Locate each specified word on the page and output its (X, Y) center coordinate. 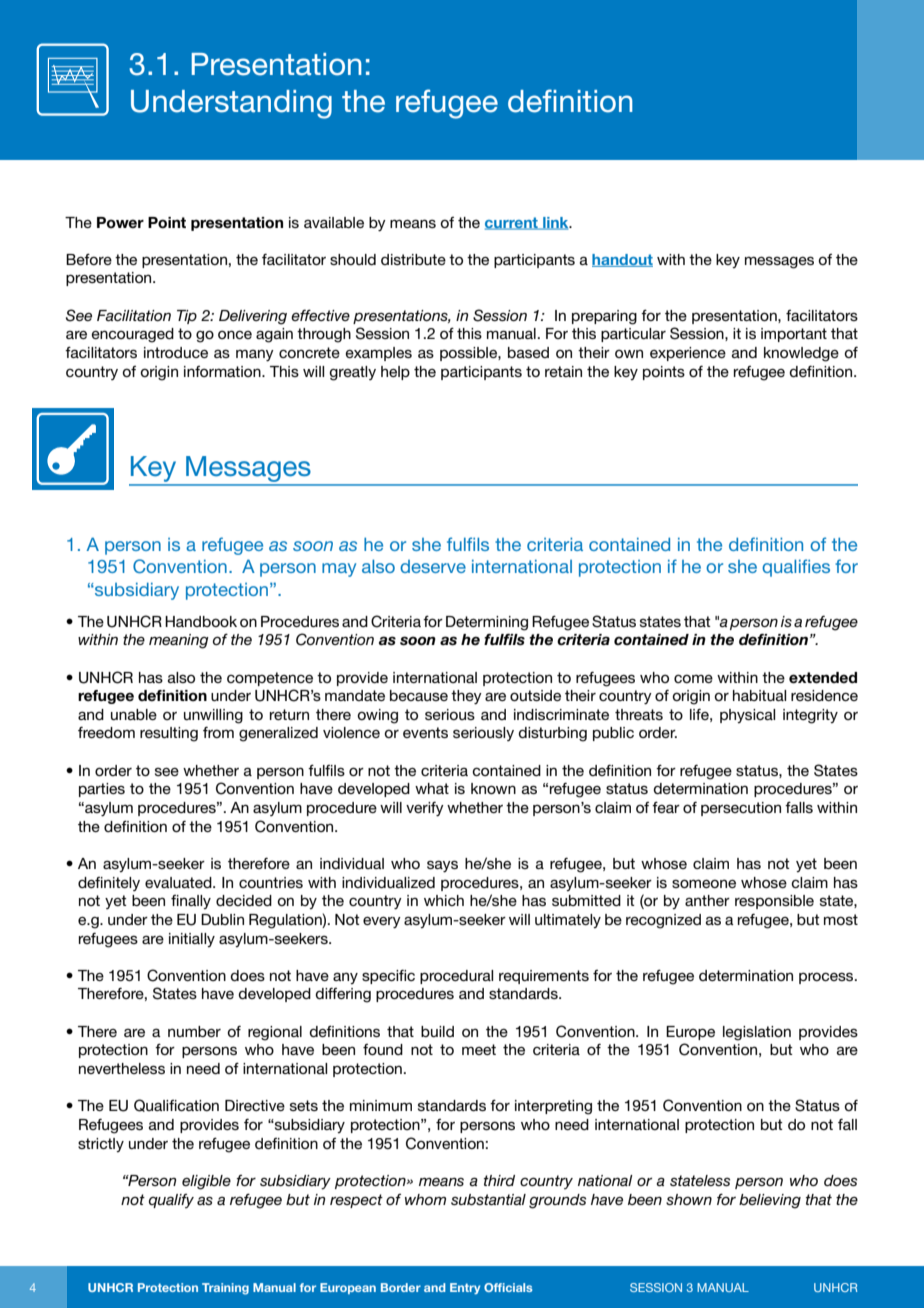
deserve (433, 566)
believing (770, 1201)
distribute (413, 259)
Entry (465, 1288)
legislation (757, 1033)
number (194, 1031)
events (425, 732)
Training (225, 1289)
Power (120, 223)
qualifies (796, 568)
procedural (456, 977)
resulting (169, 734)
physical (747, 716)
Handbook (201, 621)
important (794, 335)
